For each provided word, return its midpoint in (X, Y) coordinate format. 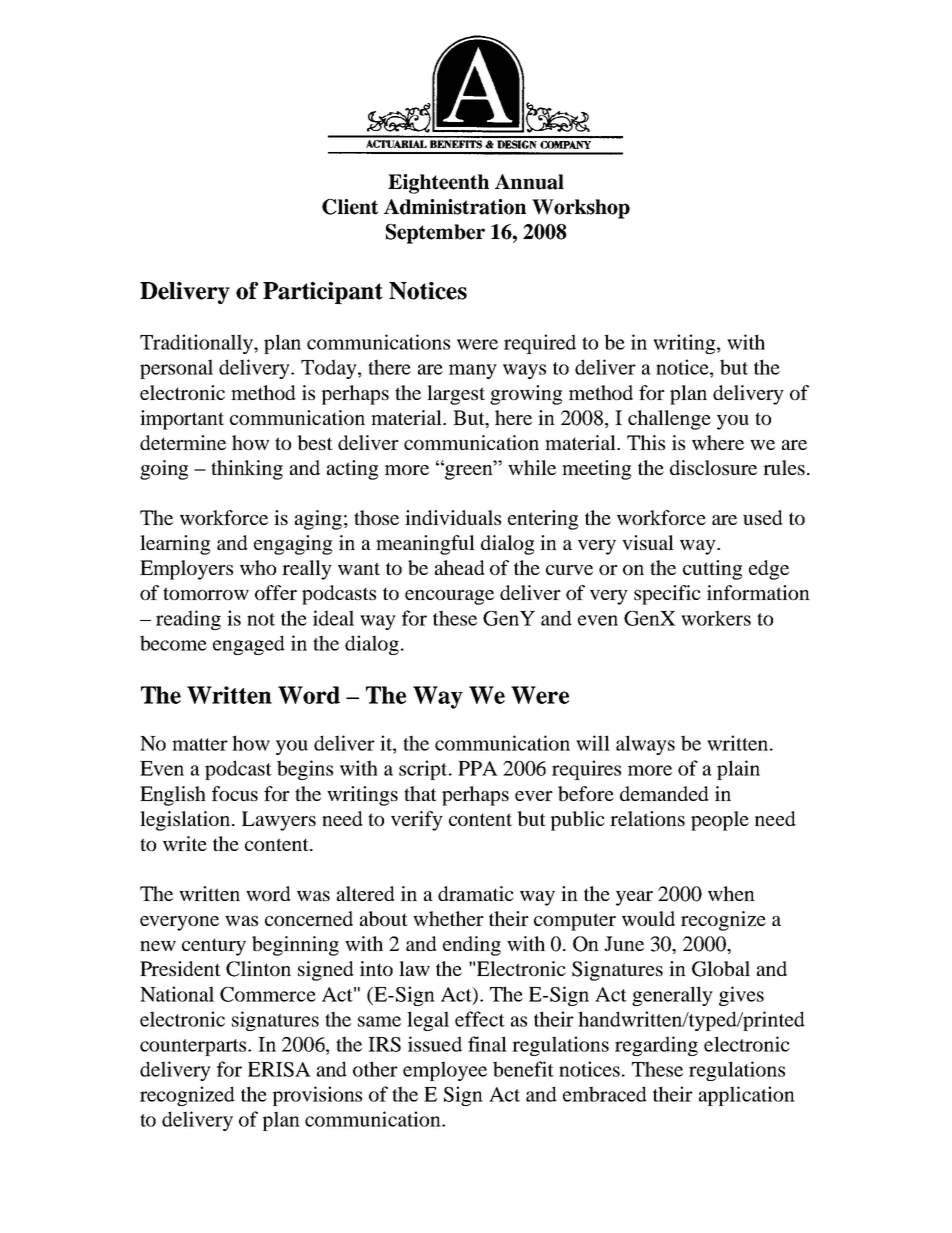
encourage (449, 597)
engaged (249, 645)
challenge (669, 420)
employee (445, 1071)
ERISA (279, 1069)
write (185, 843)
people (720, 821)
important (182, 420)
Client (350, 207)
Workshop (581, 209)
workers (716, 618)
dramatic (476, 893)
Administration (455, 207)
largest (456, 395)
